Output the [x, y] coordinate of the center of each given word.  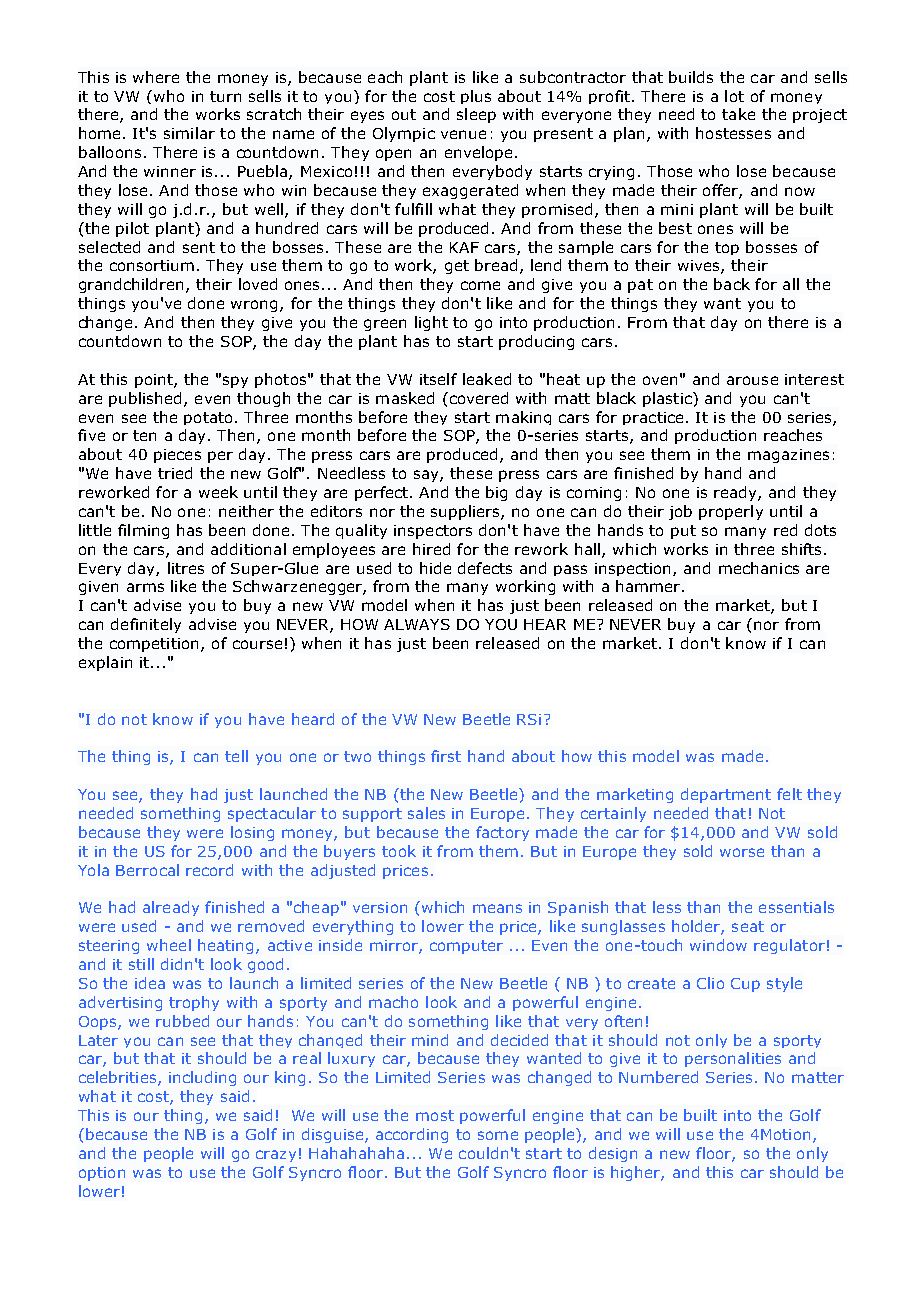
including [202, 1078]
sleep [476, 115]
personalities [733, 1059]
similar [189, 133]
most [435, 1115]
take [738, 114]
